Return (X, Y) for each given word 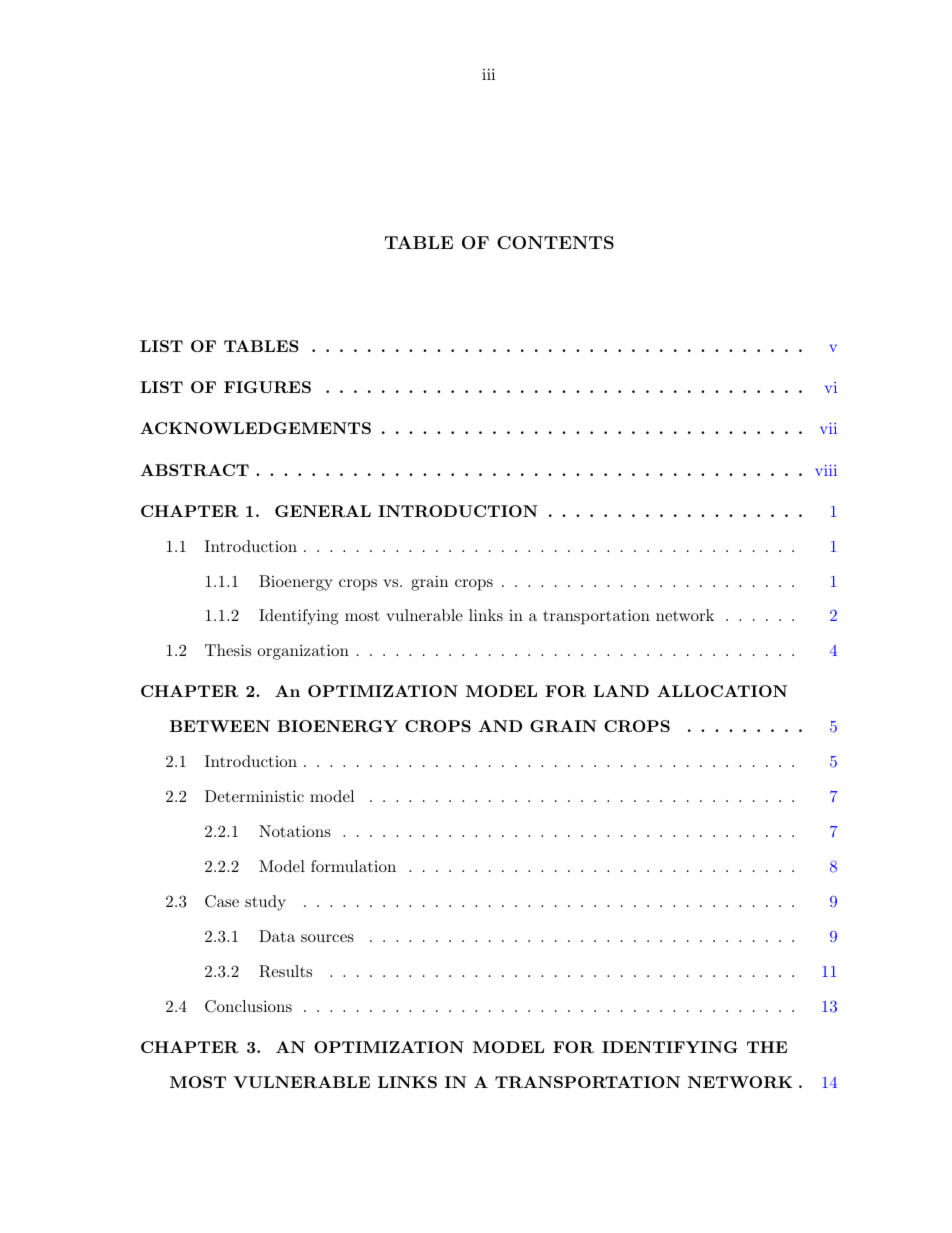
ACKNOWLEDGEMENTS (255, 428)
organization (303, 652)
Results (285, 971)
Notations (295, 831)
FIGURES (267, 387)
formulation (353, 866)
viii (826, 470)
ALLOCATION (722, 691)
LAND (621, 691)
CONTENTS (555, 242)
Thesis (228, 650)
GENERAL (323, 511)
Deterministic (254, 796)
